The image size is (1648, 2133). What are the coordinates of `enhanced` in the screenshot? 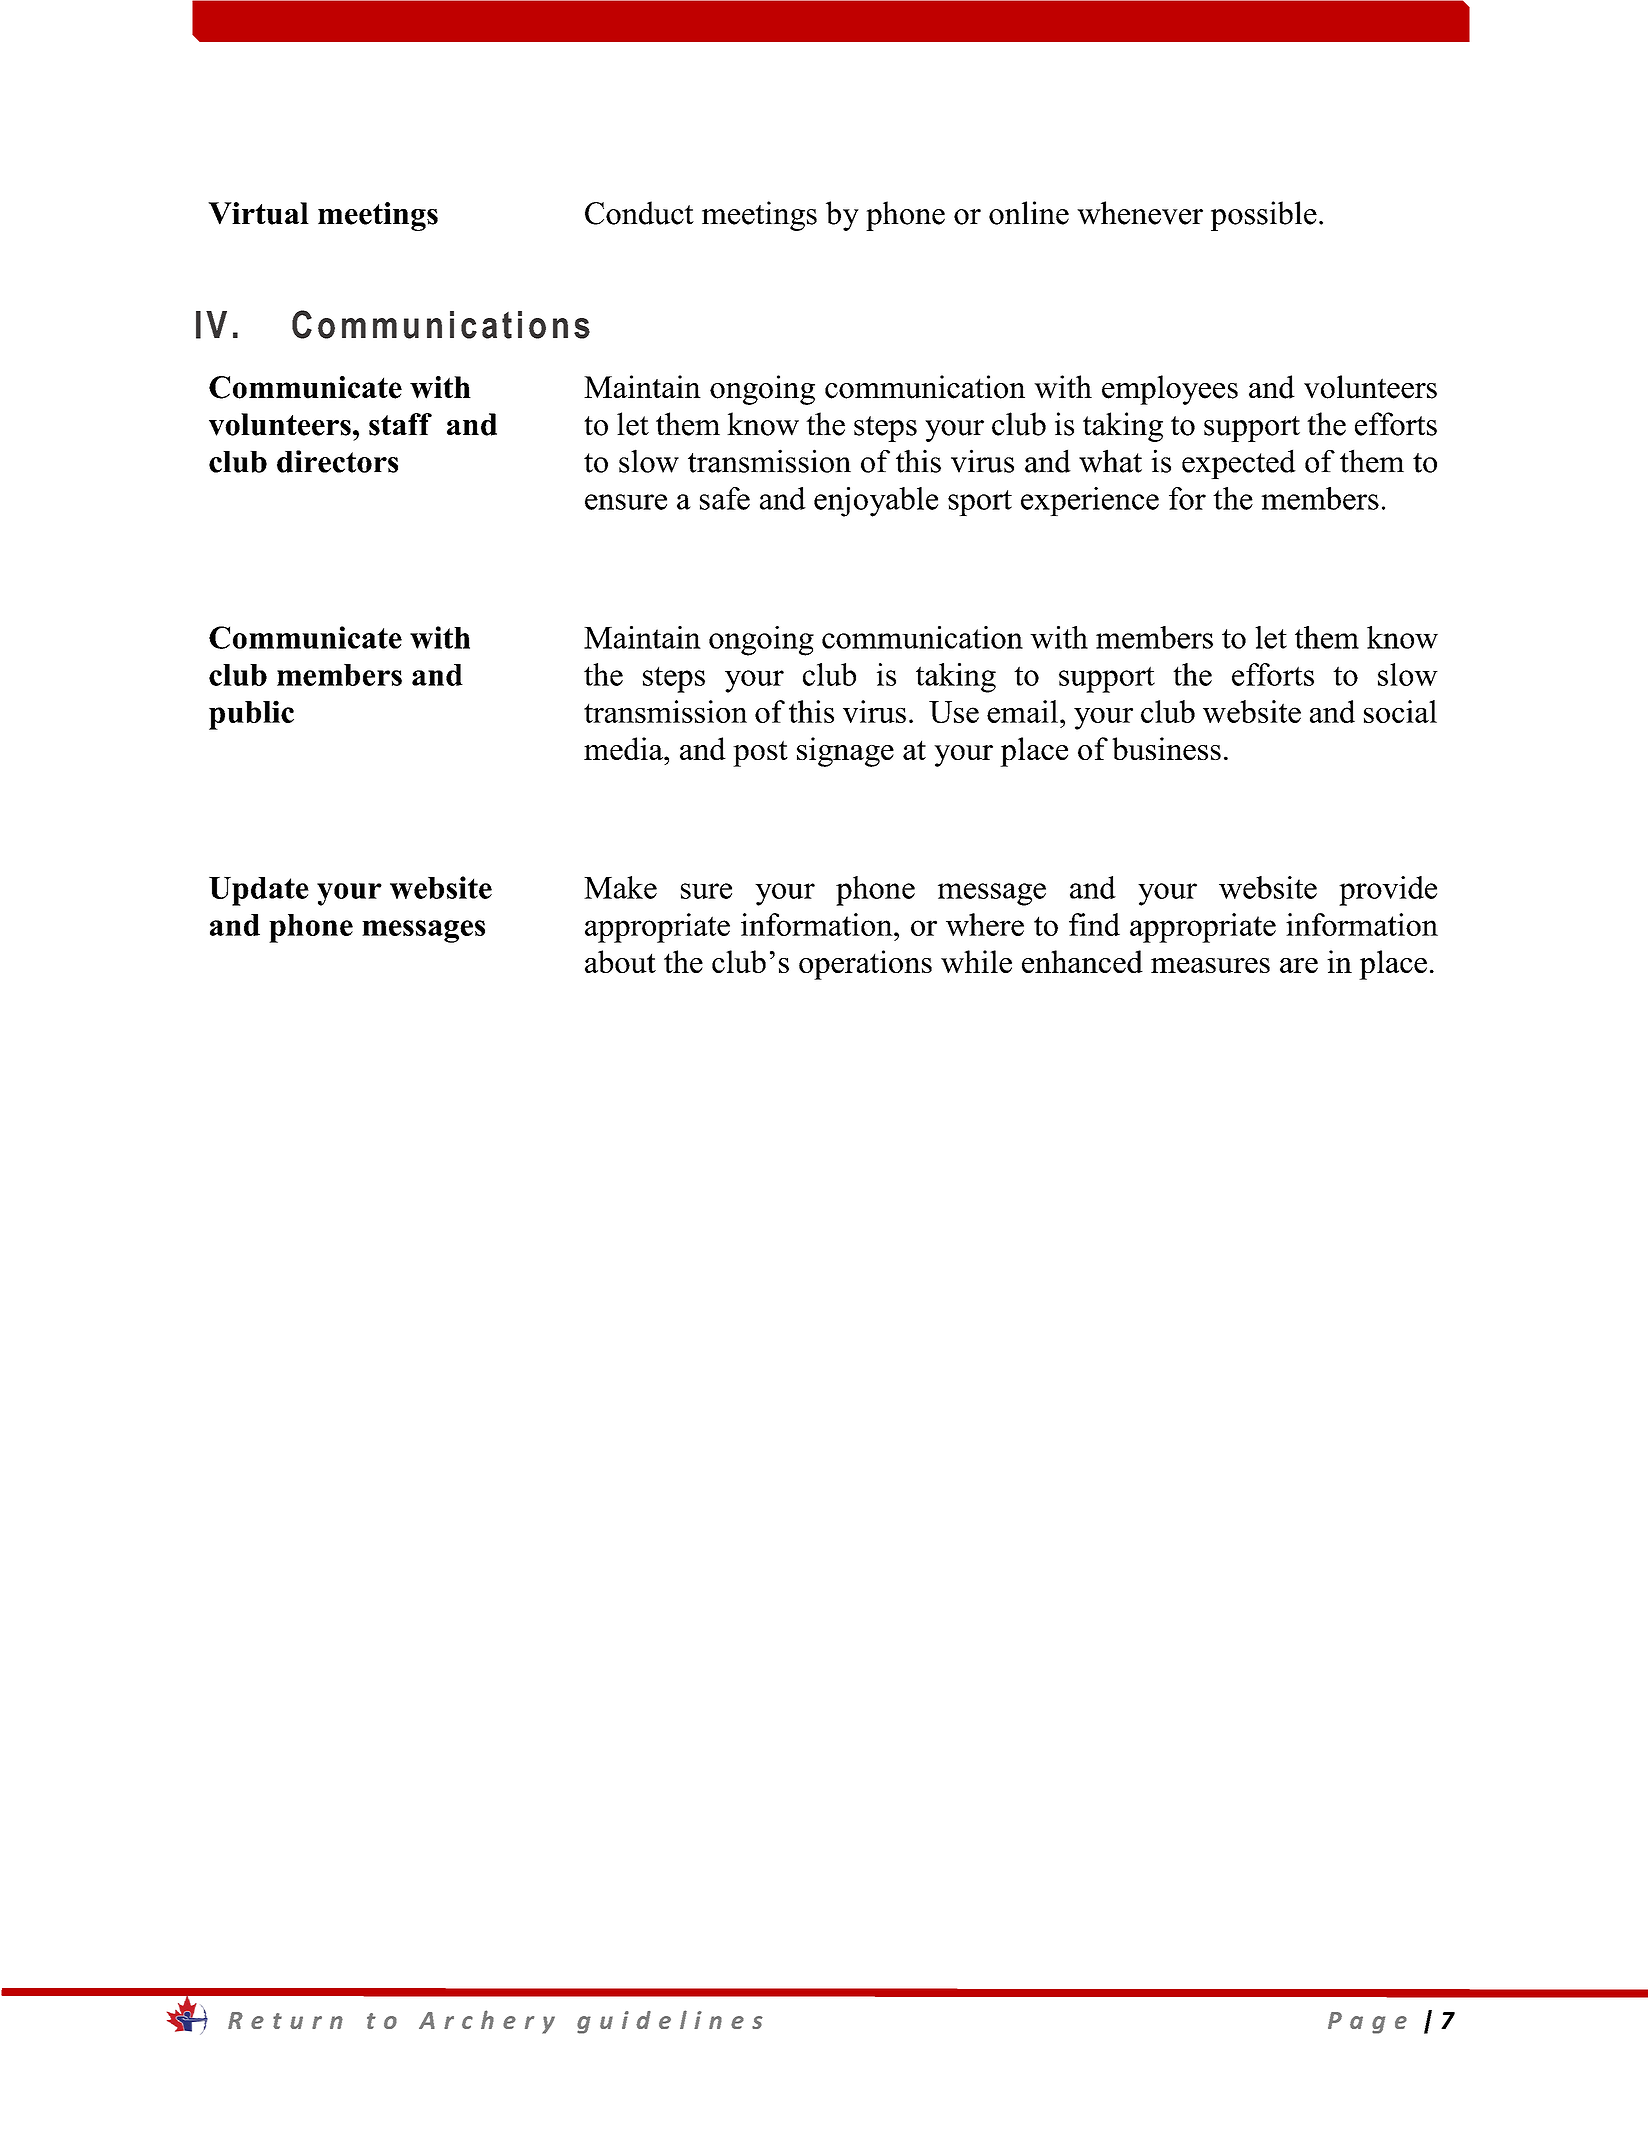 It's located at (1082, 961).
